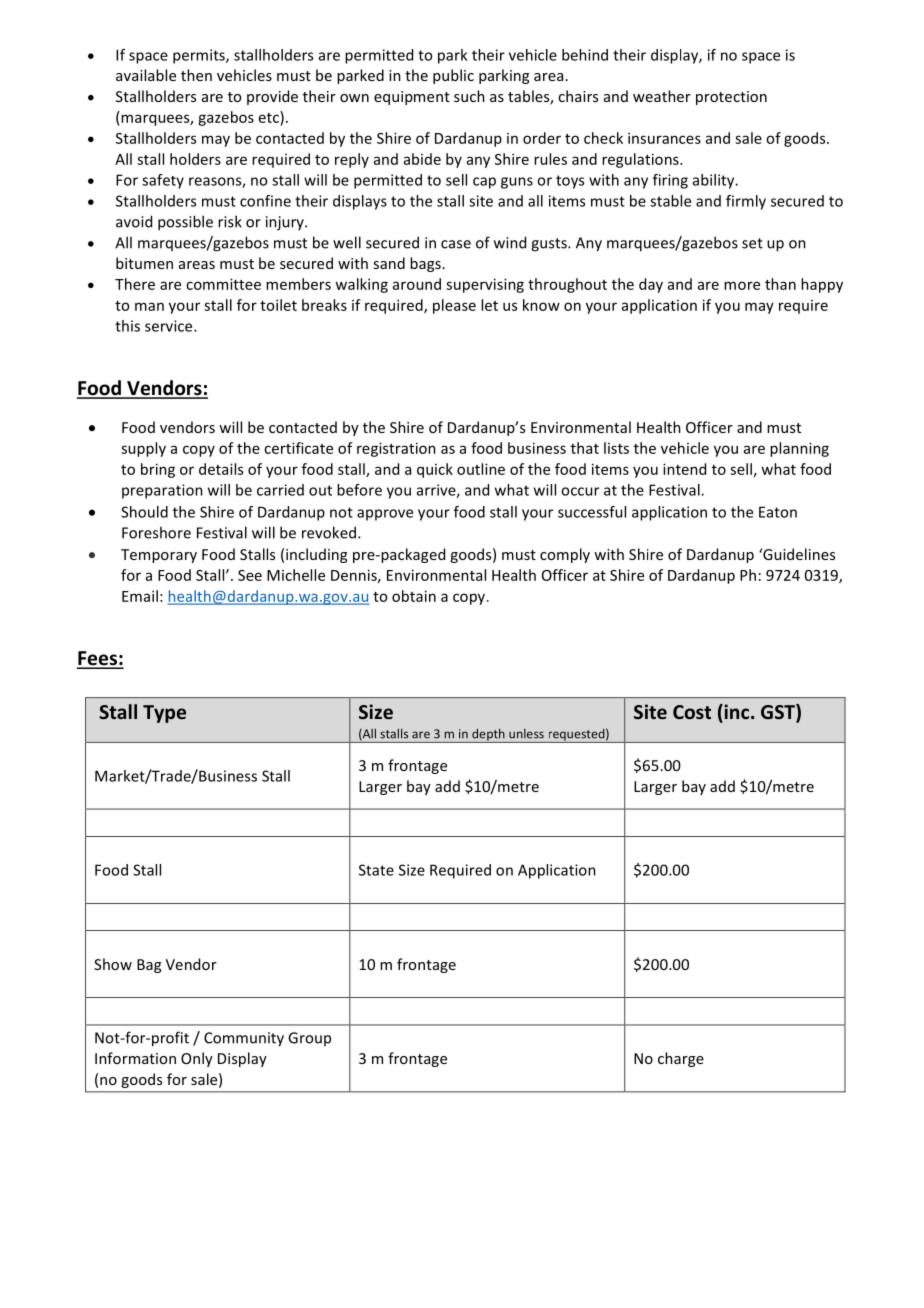  Describe the element at coordinates (453, 76) in the document. I see `public` at that location.
